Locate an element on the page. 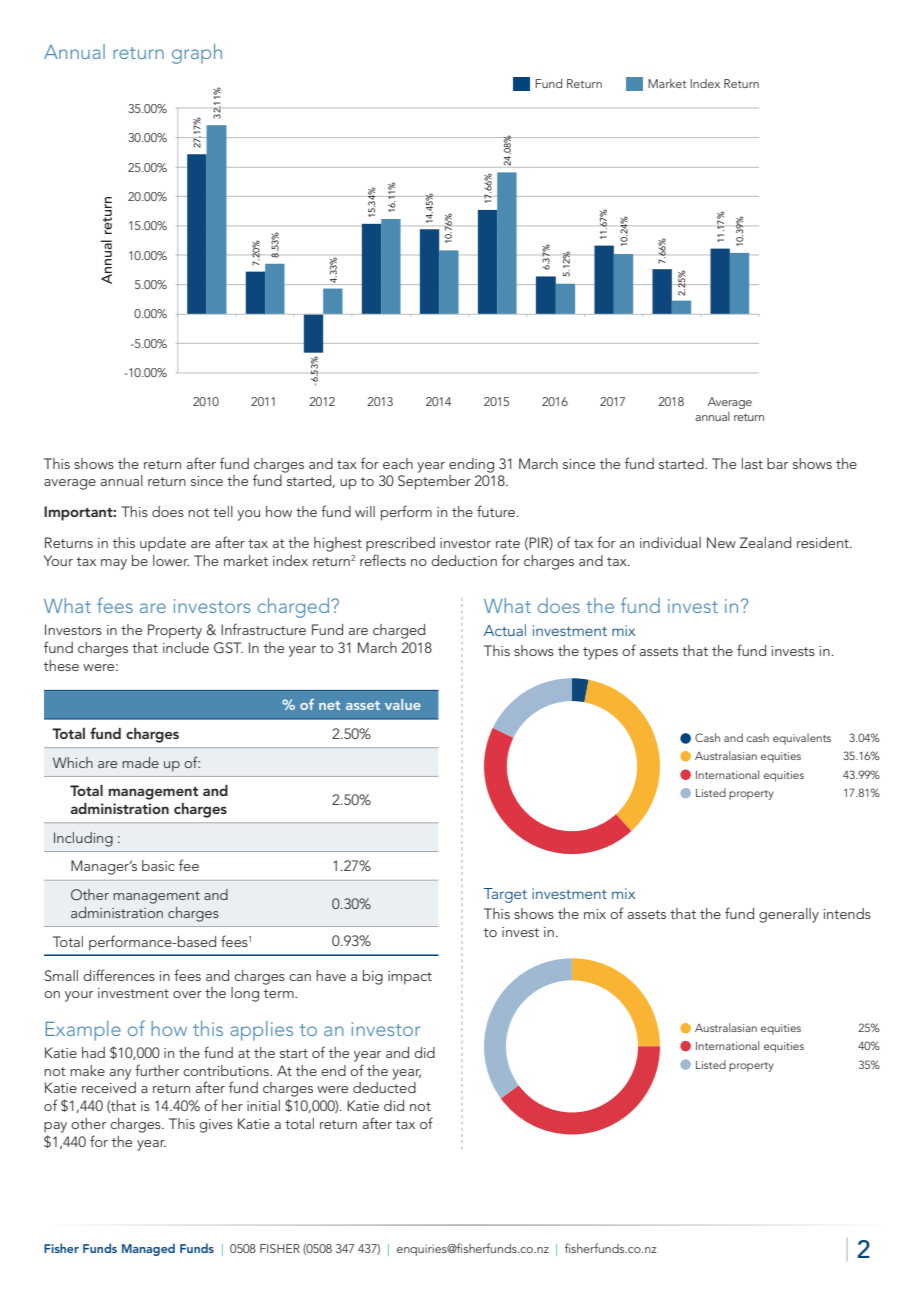  last is located at coordinates (752, 463).
